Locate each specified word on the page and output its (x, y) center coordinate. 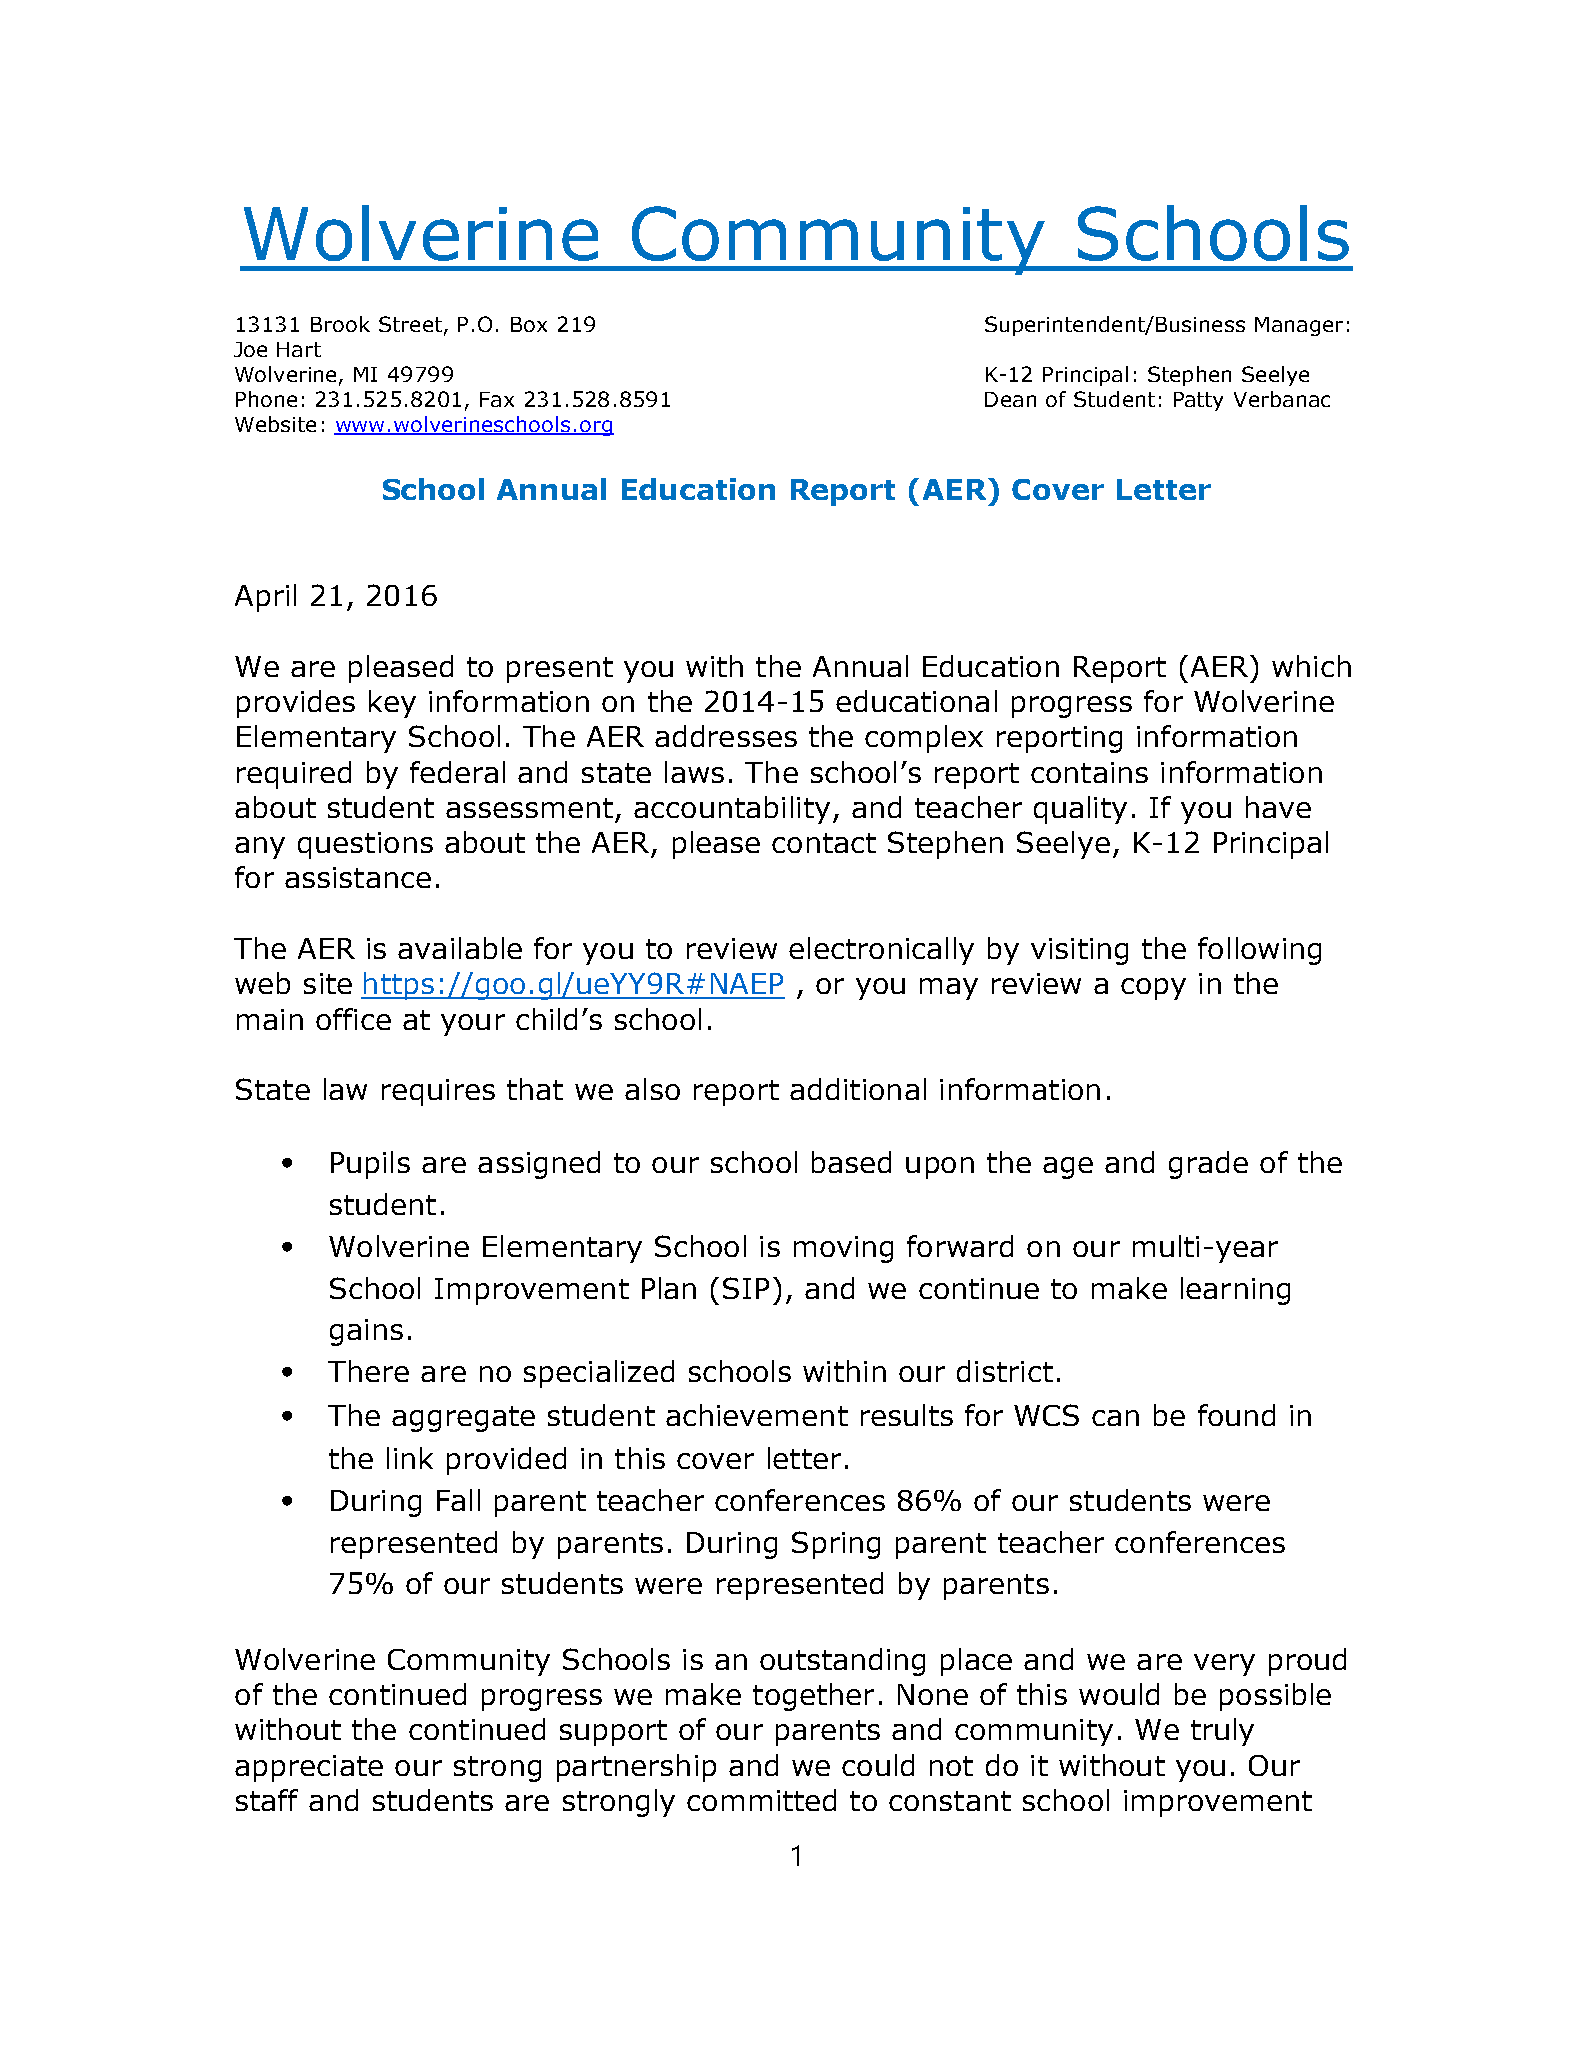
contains (1089, 772)
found (1236, 1415)
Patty (1198, 401)
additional (858, 1089)
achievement (757, 1415)
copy (1153, 989)
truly (1222, 1732)
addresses (726, 736)
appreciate (309, 1768)
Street (412, 325)
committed (761, 1800)
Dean (1010, 399)
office (353, 1019)
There (368, 1371)
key (392, 704)
